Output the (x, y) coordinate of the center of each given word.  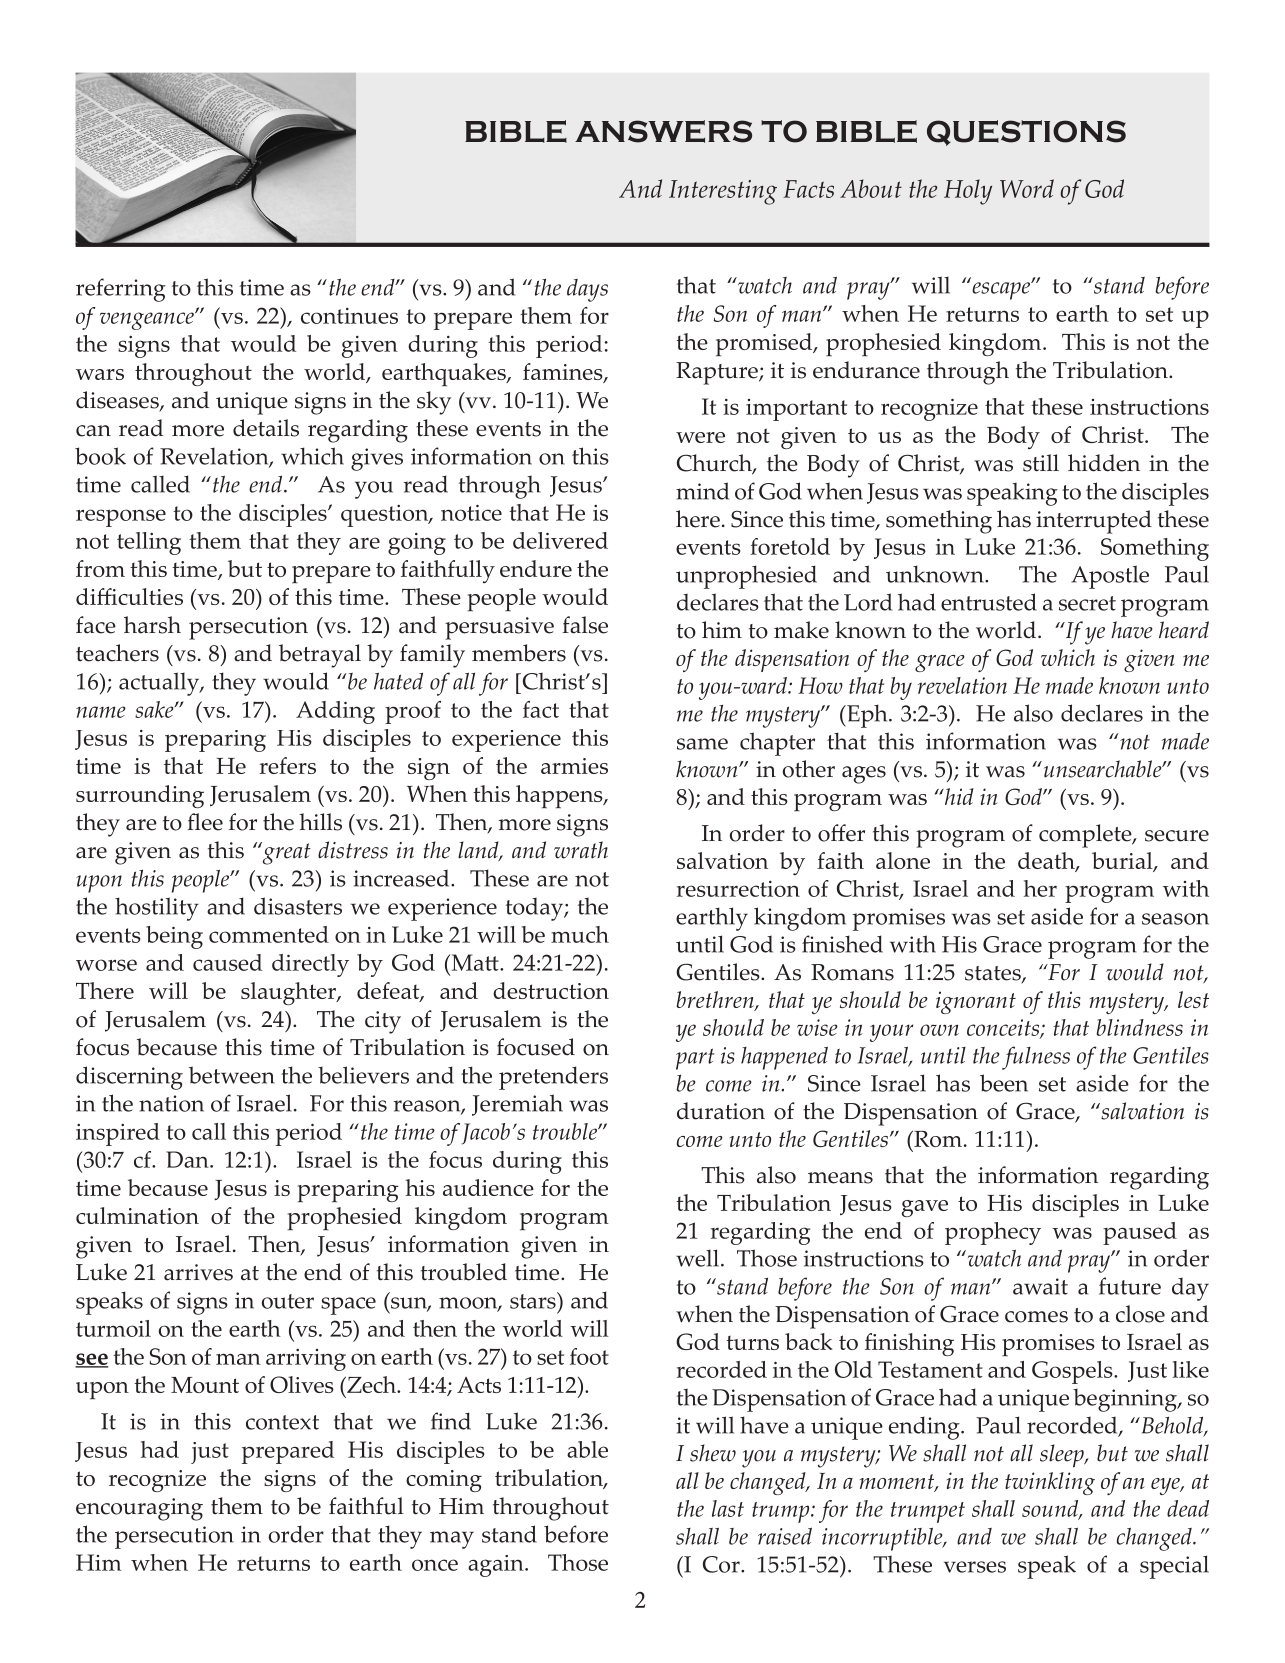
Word (1027, 188)
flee (205, 822)
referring (121, 290)
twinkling (1050, 1483)
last (728, 1508)
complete (1086, 836)
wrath (581, 850)
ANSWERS (663, 131)
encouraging (139, 1509)
